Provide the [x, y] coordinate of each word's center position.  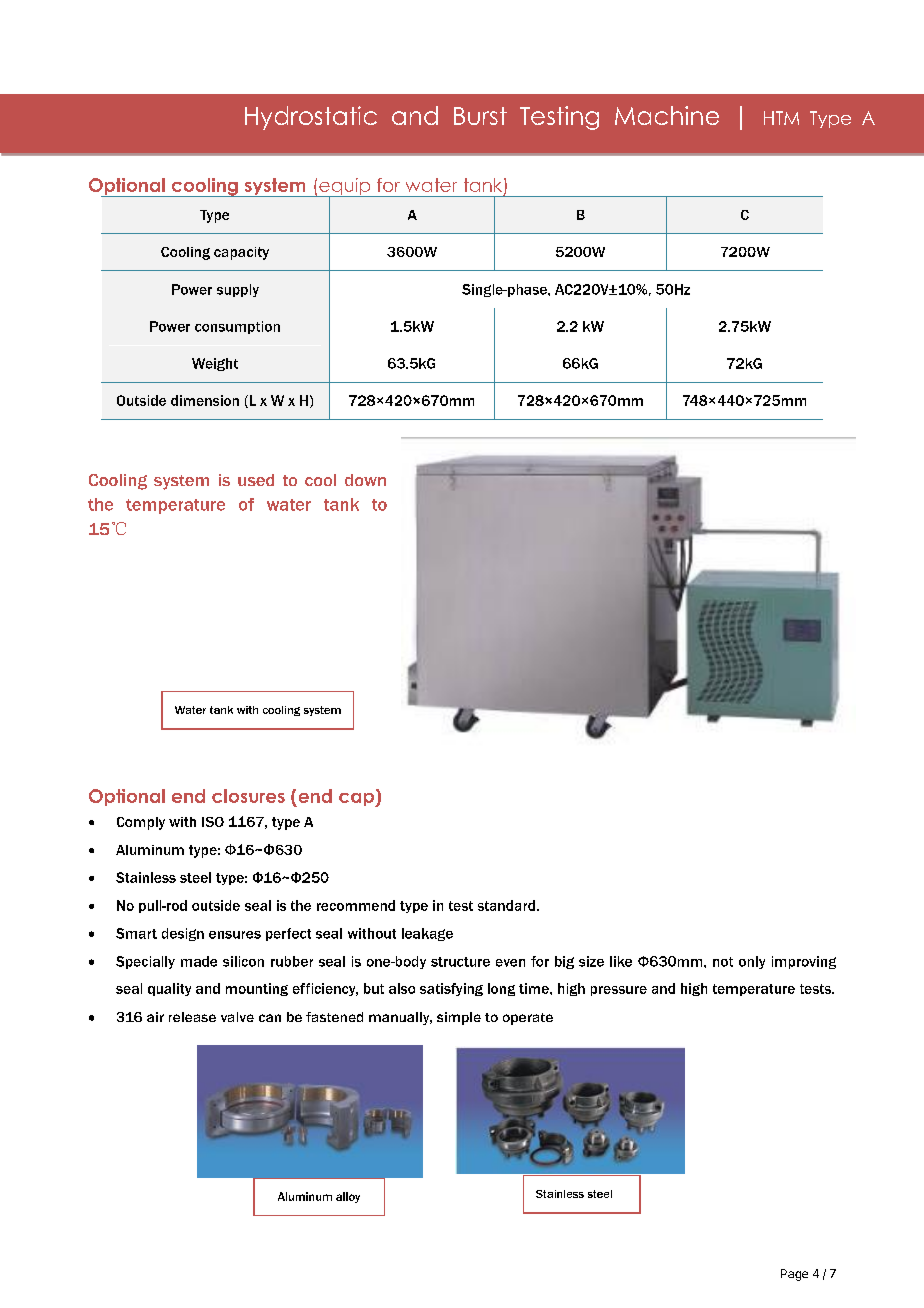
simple [459, 1018]
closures [248, 796]
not [723, 962]
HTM [781, 118]
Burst [480, 116]
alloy [348, 1197]
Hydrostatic [311, 118]
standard [506, 905]
